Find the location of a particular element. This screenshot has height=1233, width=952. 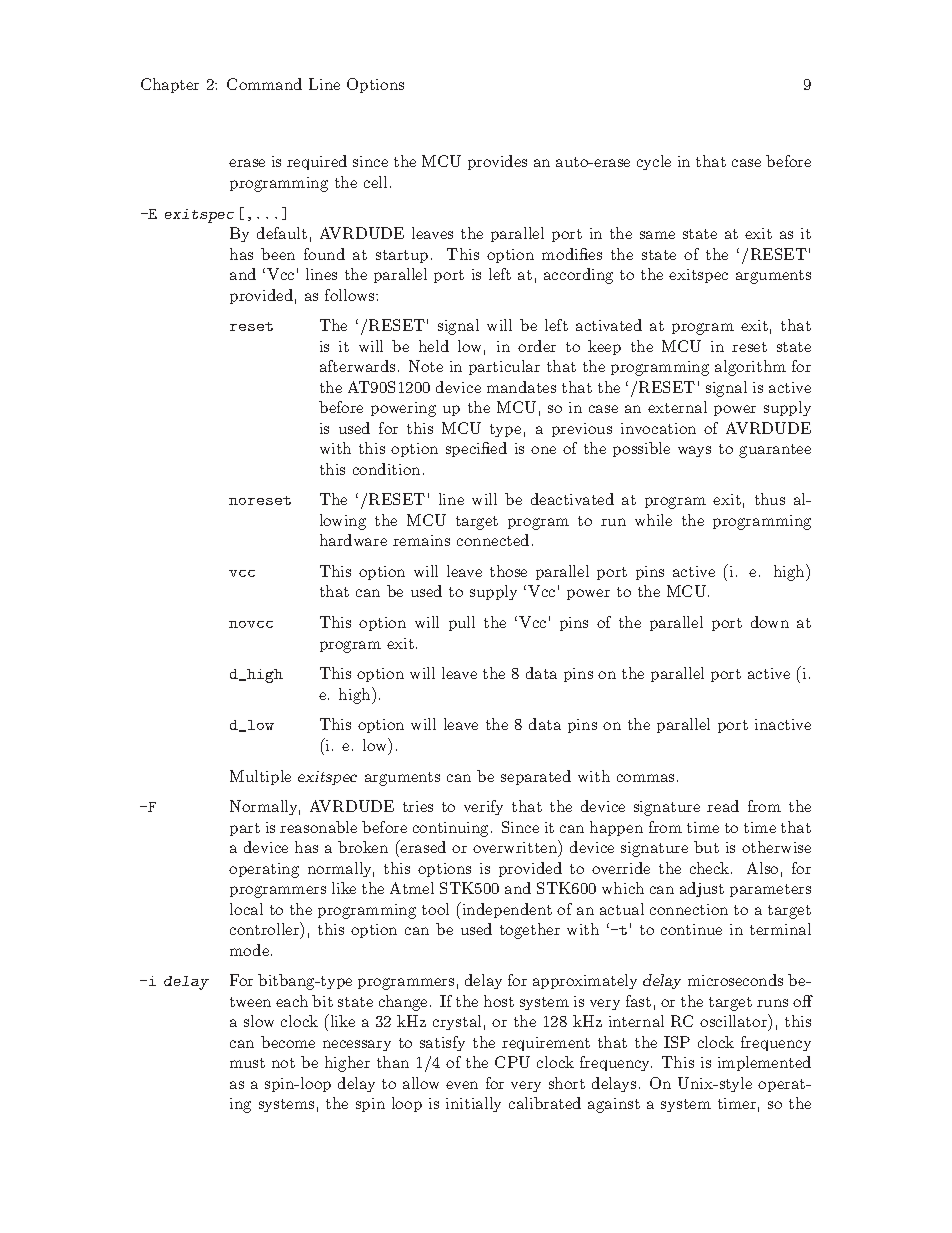

order is located at coordinates (537, 346).
